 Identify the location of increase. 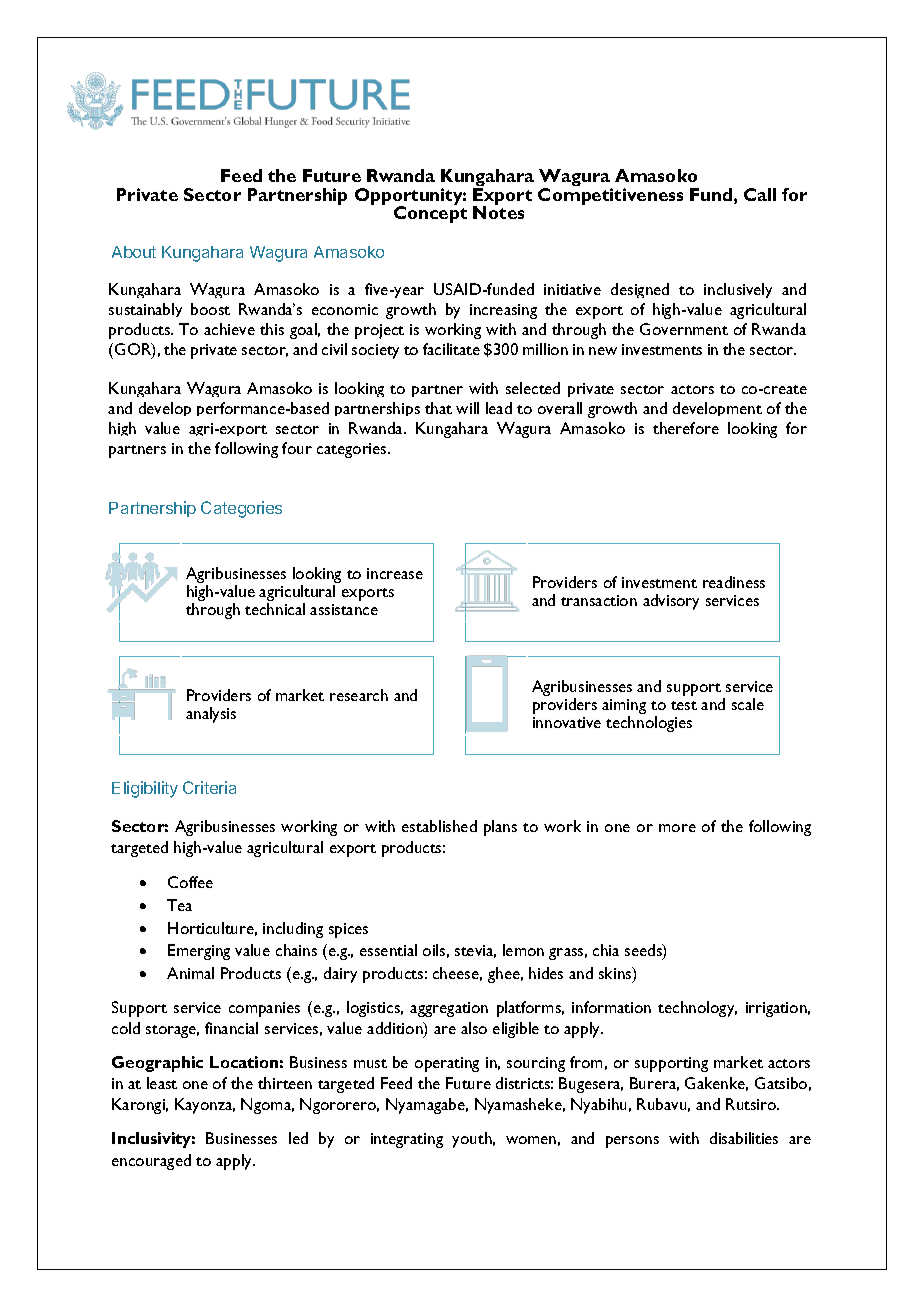
(395, 573).
